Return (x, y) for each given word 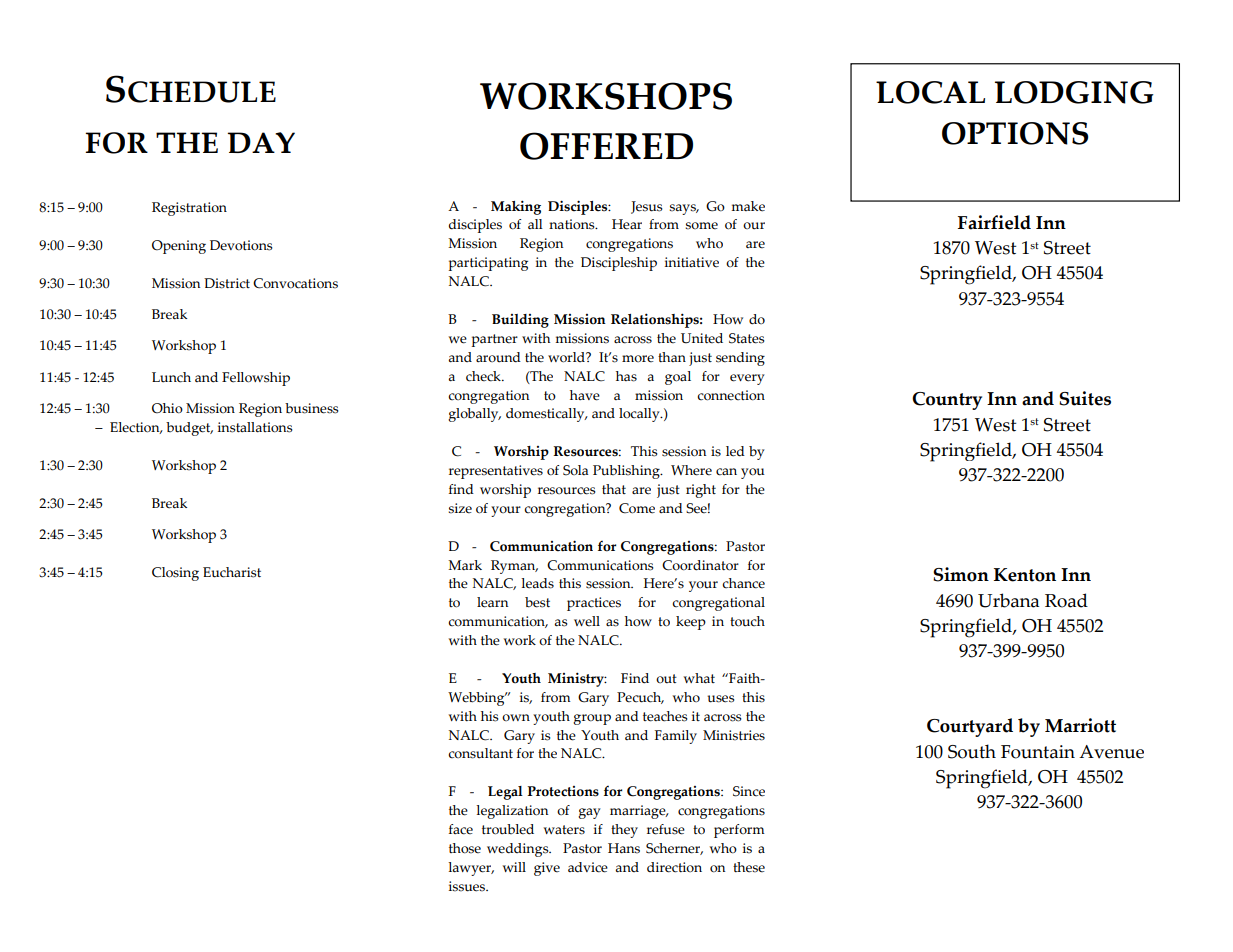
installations (255, 427)
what (699, 678)
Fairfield (994, 222)
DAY (261, 142)
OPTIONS (1015, 133)
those (465, 848)
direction (674, 867)
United (702, 338)
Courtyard (970, 727)
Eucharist (232, 572)
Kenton (1025, 575)
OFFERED (606, 146)
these (749, 867)
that (614, 489)
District (227, 283)
